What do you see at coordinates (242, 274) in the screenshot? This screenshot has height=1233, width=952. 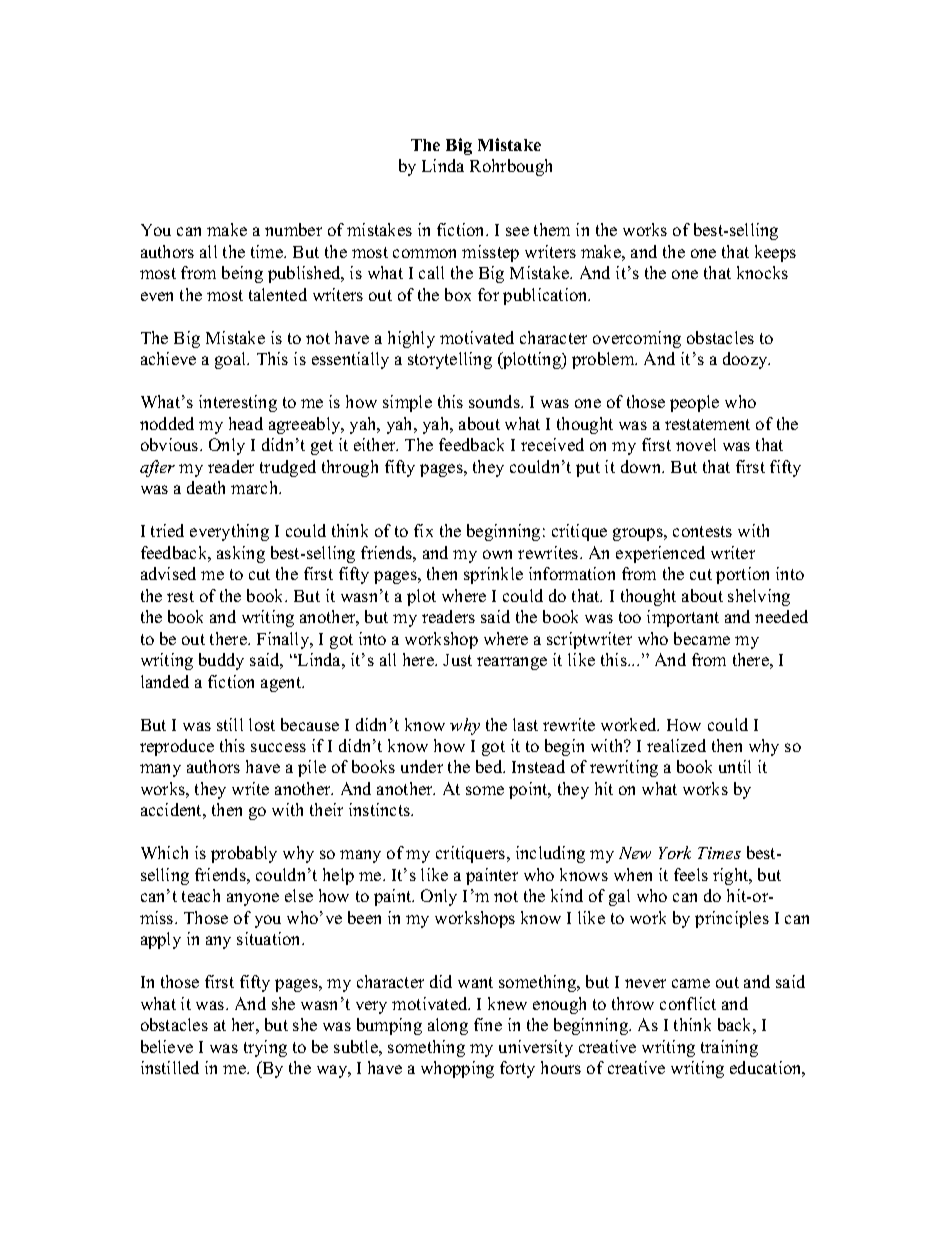 I see `being` at bounding box center [242, 274].
